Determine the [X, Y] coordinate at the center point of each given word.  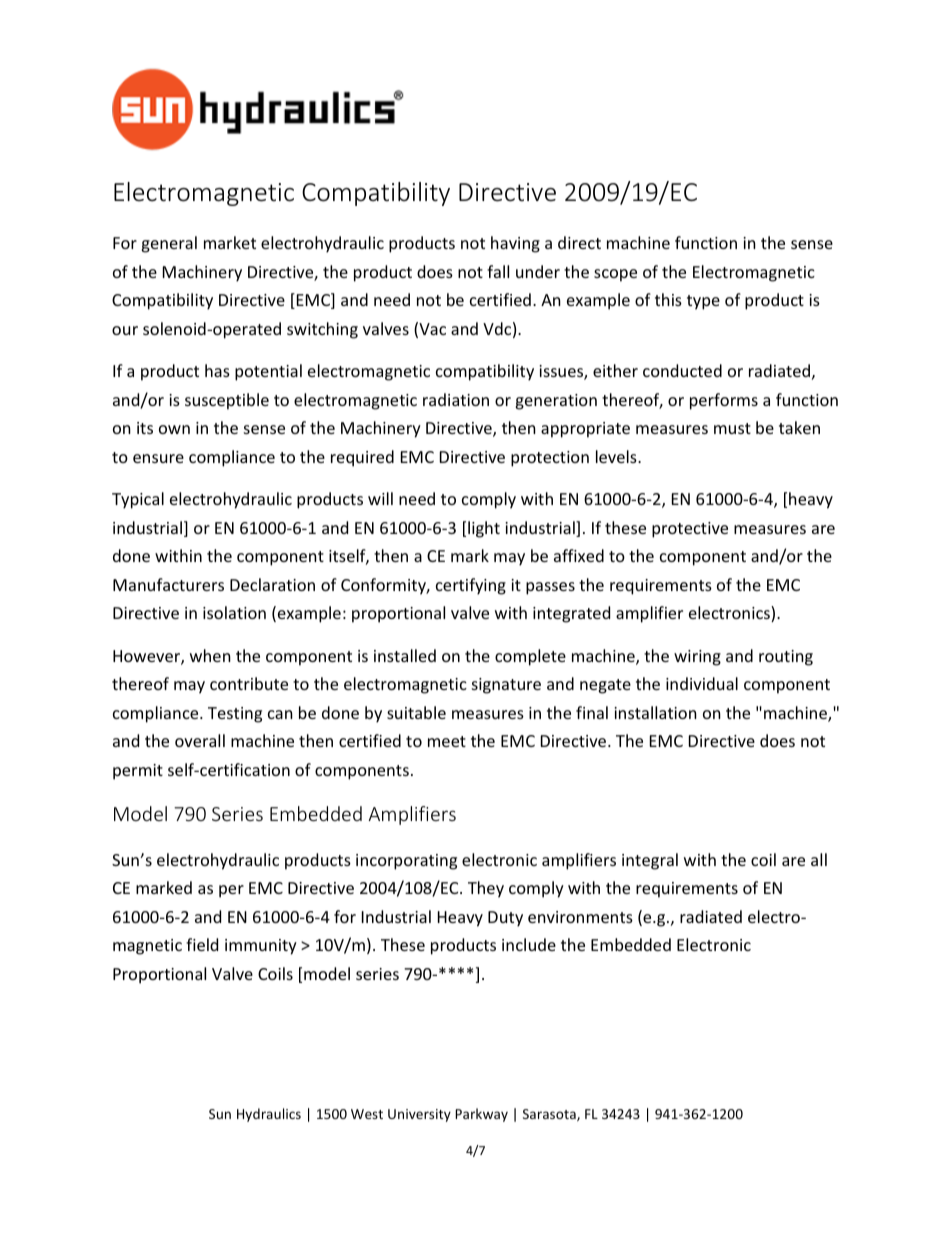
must [732, 428]
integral [650, 861]
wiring [697, 658]
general [169, 244]
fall [498, 271]
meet [447, 741]
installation [655, 712]
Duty [505, 919]
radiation [456, 399]
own [174, 429]
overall [200, 740]
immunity [261, 947]
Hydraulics [269, 1115]
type [703, 302]
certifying [471, 586]
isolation [234, 612]
